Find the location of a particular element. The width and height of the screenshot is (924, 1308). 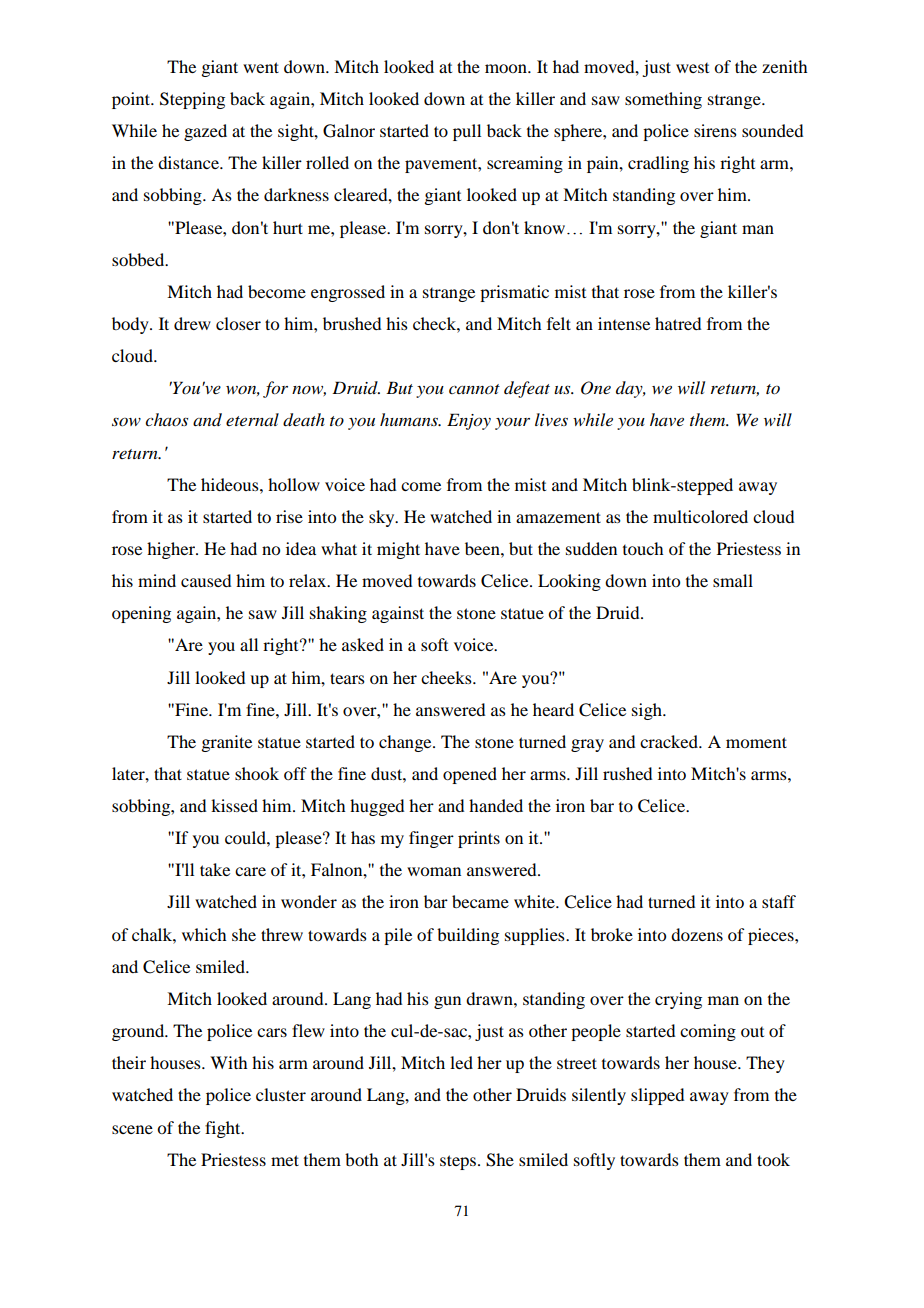

fight is located at coordinates (224, 1129).
